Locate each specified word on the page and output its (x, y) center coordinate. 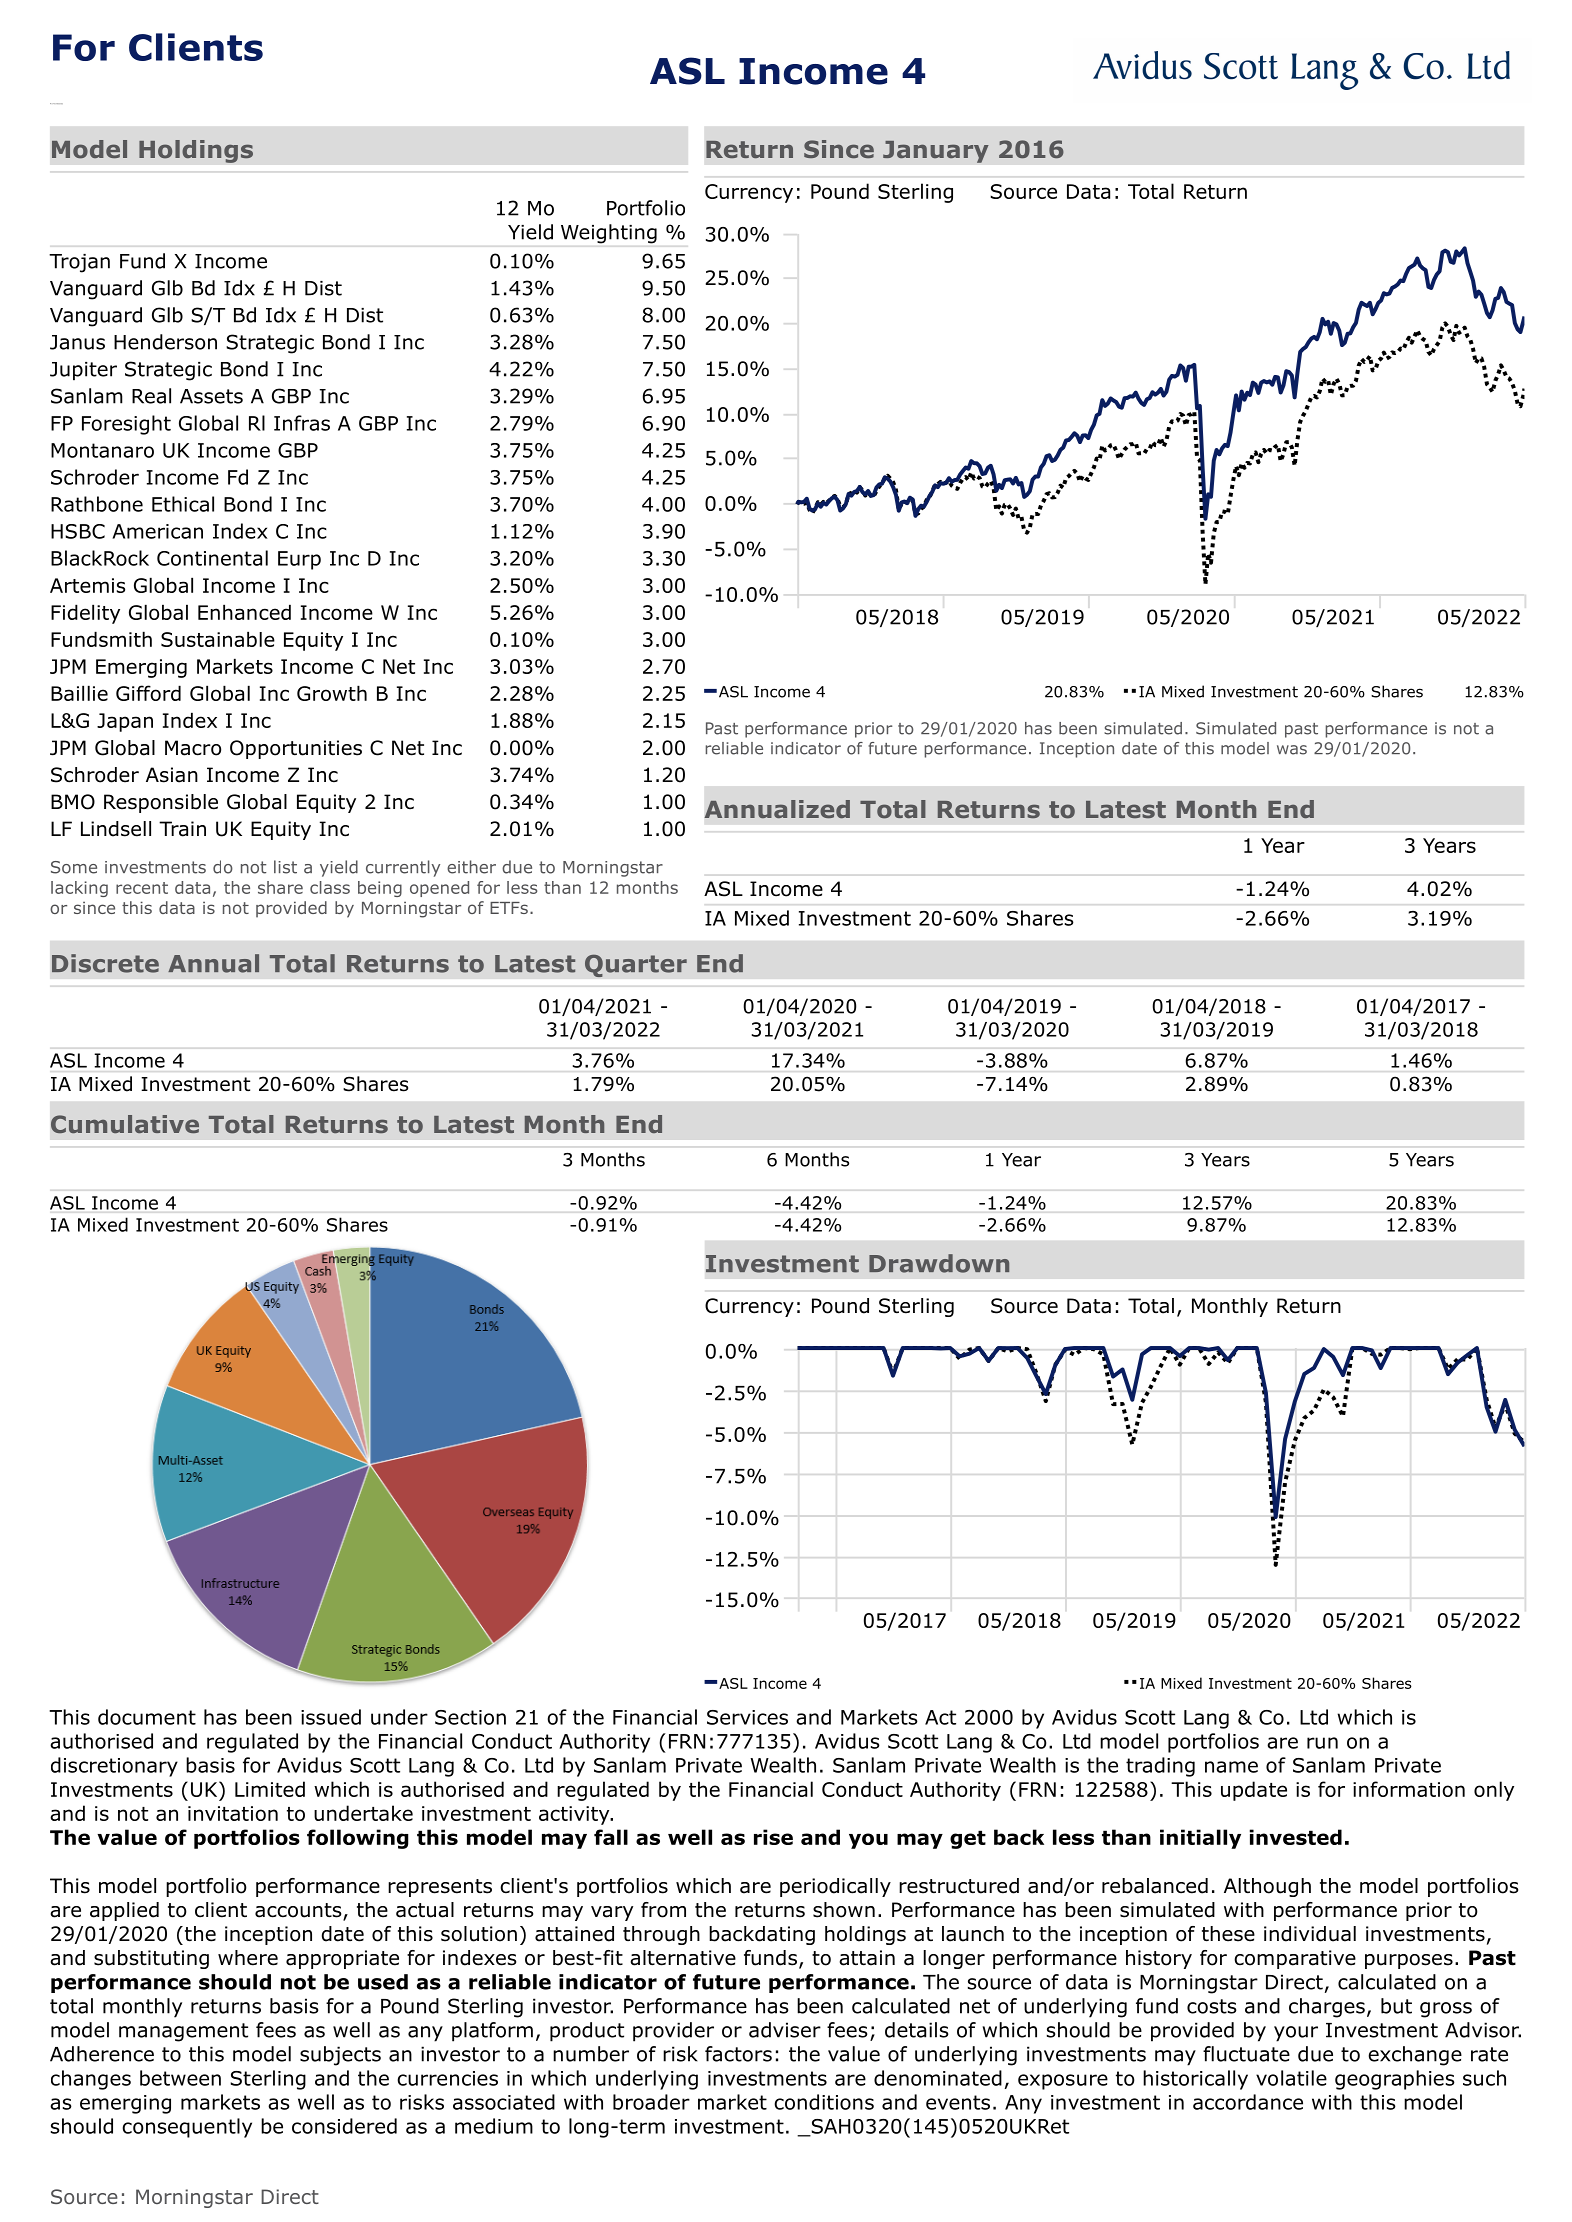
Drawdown (939, 1263)
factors (738, 2054)
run (1322, 1743)
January (936, 151)
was (1292, 750)
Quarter (636, 965)
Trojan (79, 263)
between (180, 2078)
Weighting (609, 234)
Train (182, 829)
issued (331, 1717)
